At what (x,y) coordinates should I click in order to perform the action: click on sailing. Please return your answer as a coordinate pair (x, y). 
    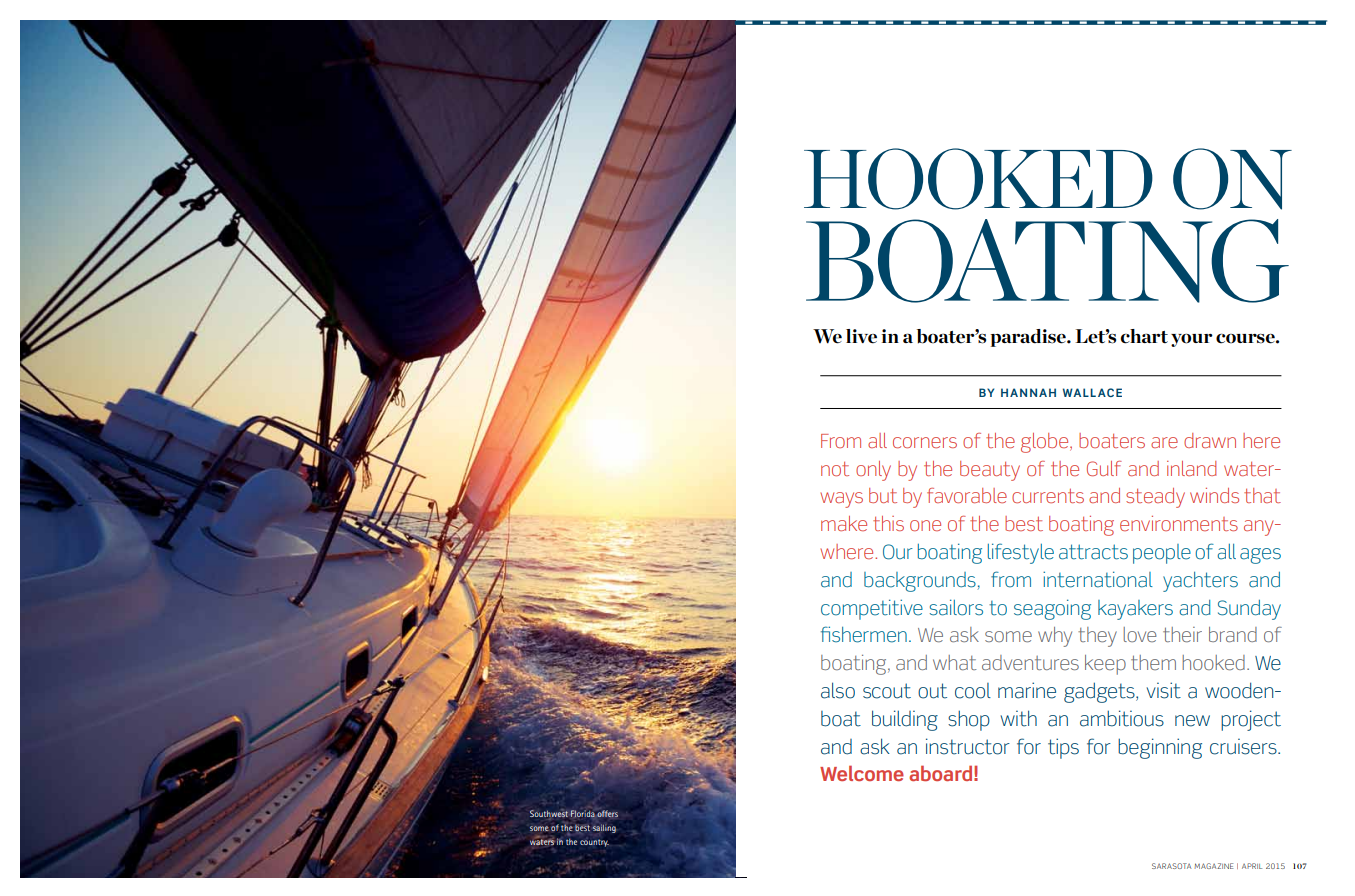
    Looking at the image, I should click on (604, 828).
